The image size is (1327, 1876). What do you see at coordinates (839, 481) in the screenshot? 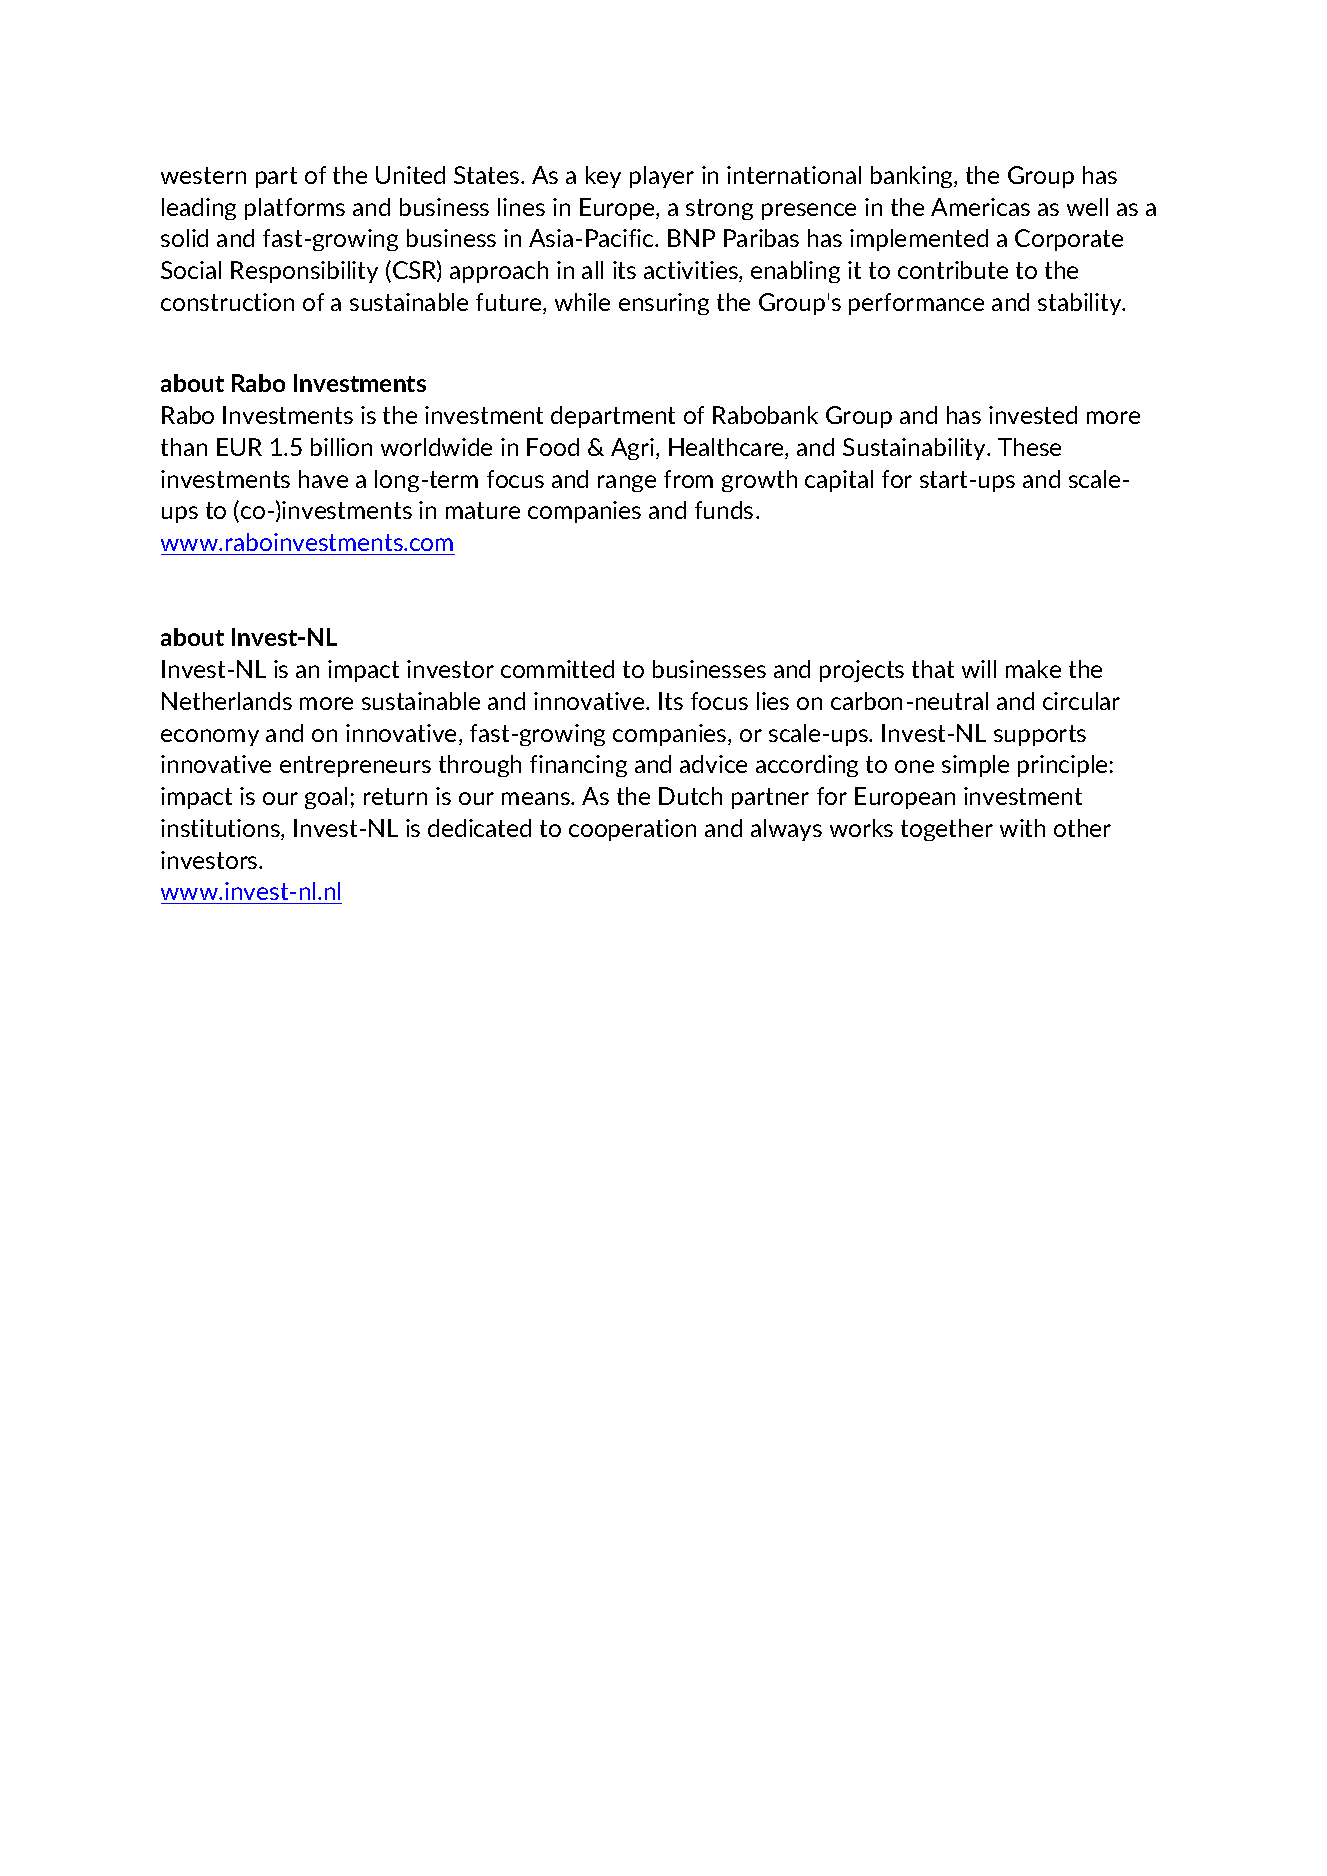
I see `capital` at bounding box center [839, 481].
